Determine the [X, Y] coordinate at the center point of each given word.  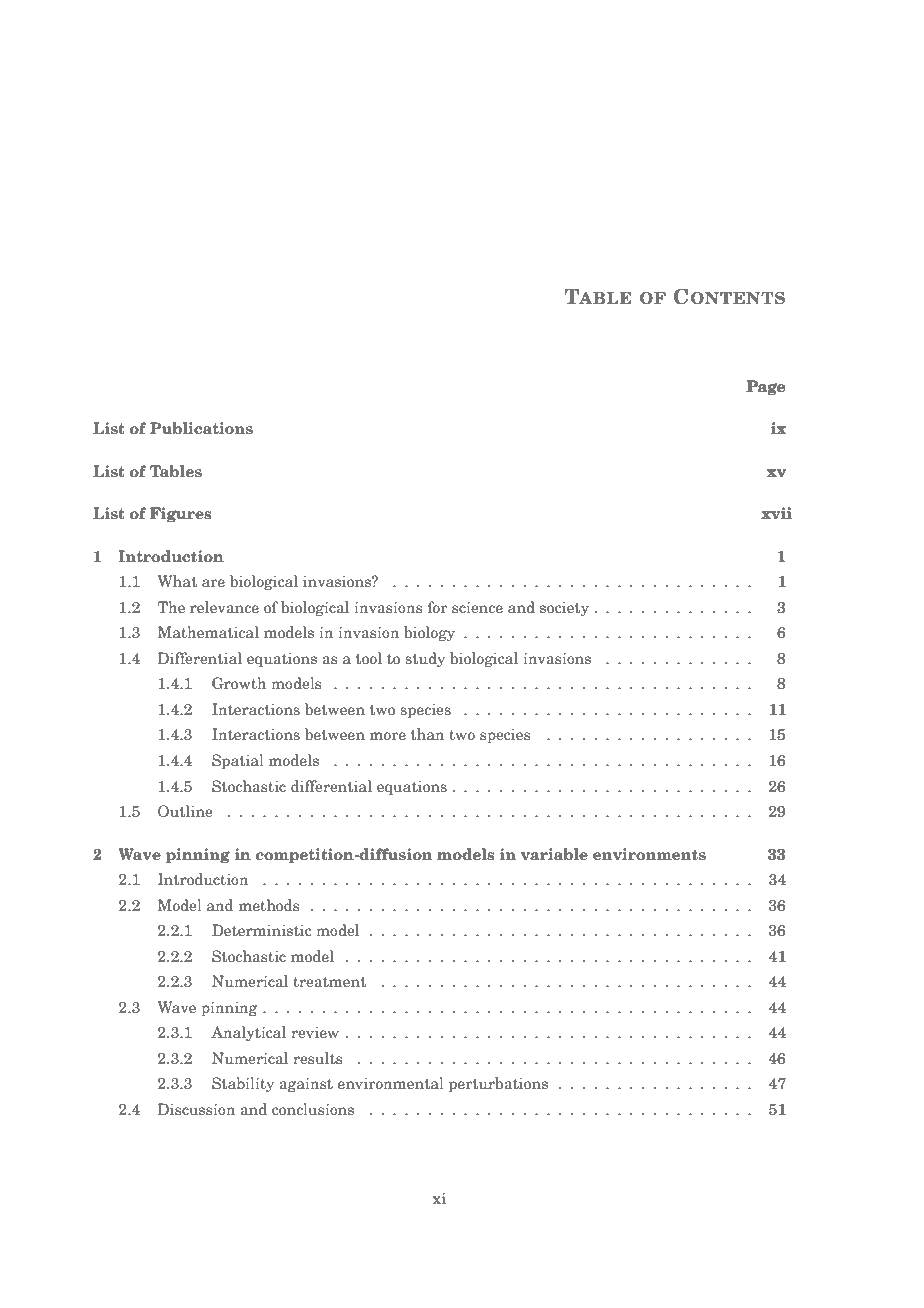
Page [766, 388]
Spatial [238, 761]
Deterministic [261, 930]
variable [554, 854]
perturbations [498, 1084]
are [213, 583]
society [564, 609]
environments [649, 854]
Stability [243, 1084]
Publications [201, 428]
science [477, 607]
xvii [776, 513]
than [427, 734]
